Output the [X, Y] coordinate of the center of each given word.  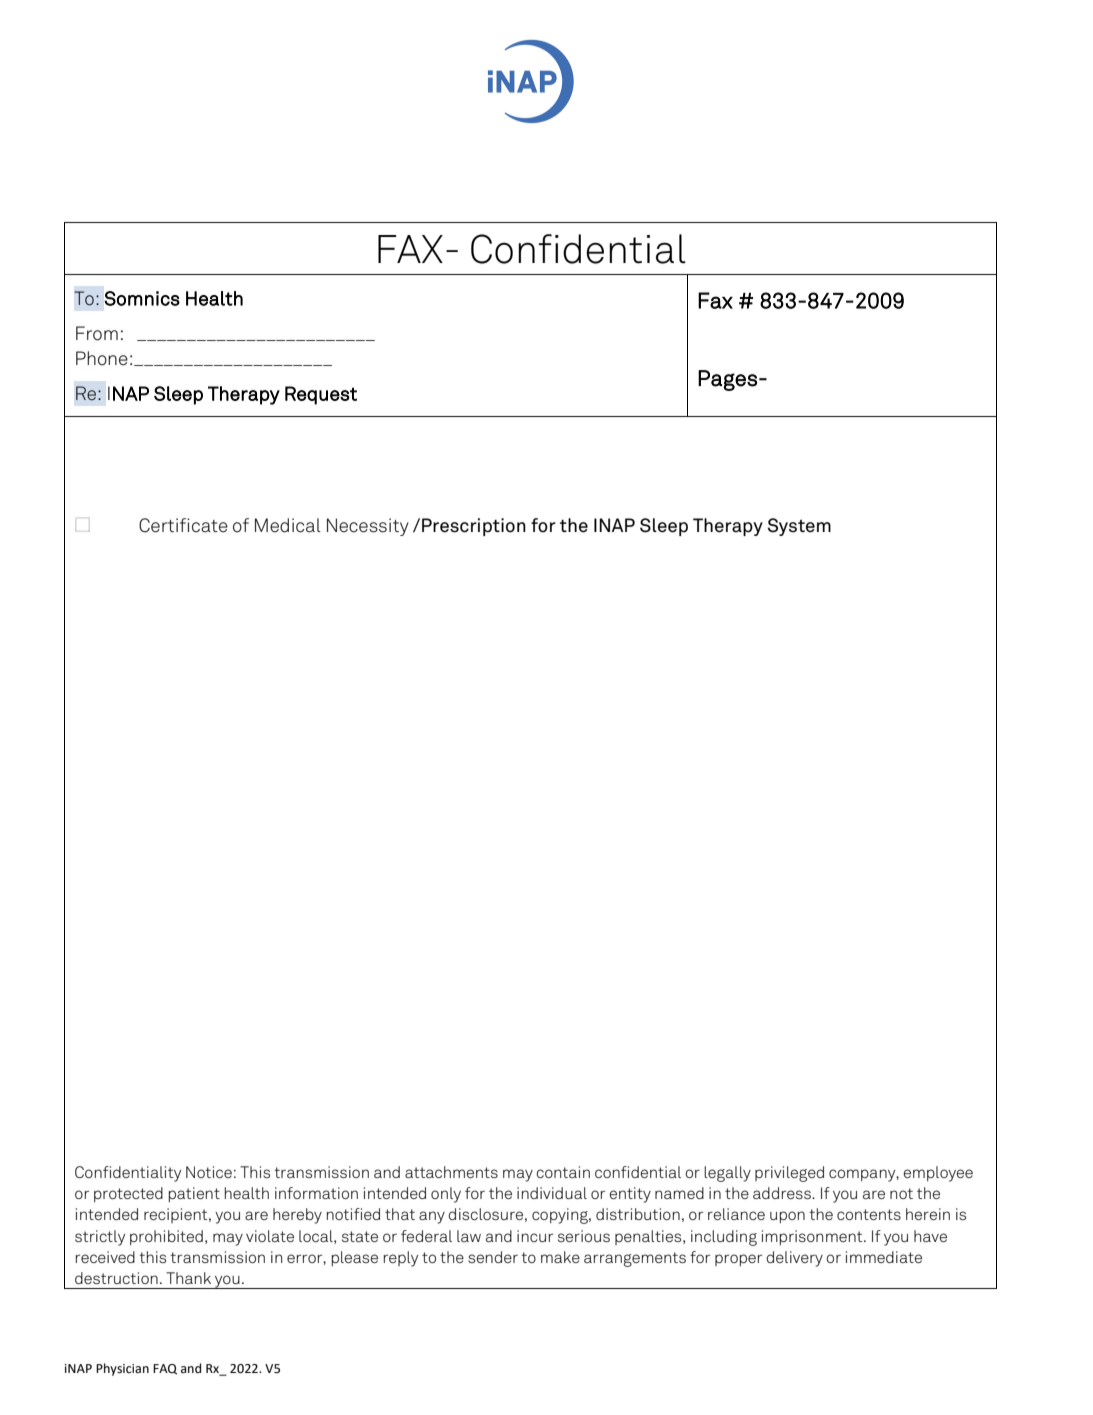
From [97, 333]
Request [321, 395]
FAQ [165, 1369]
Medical [288, 525]
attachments [451, 1172]
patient [194, 1194]
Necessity [368, 527]
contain [563, 1172]
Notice [209, 1172]
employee [938, 1174]
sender [493, 1257]
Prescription [474, 527]
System [799, 527]
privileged [789, 1174]
